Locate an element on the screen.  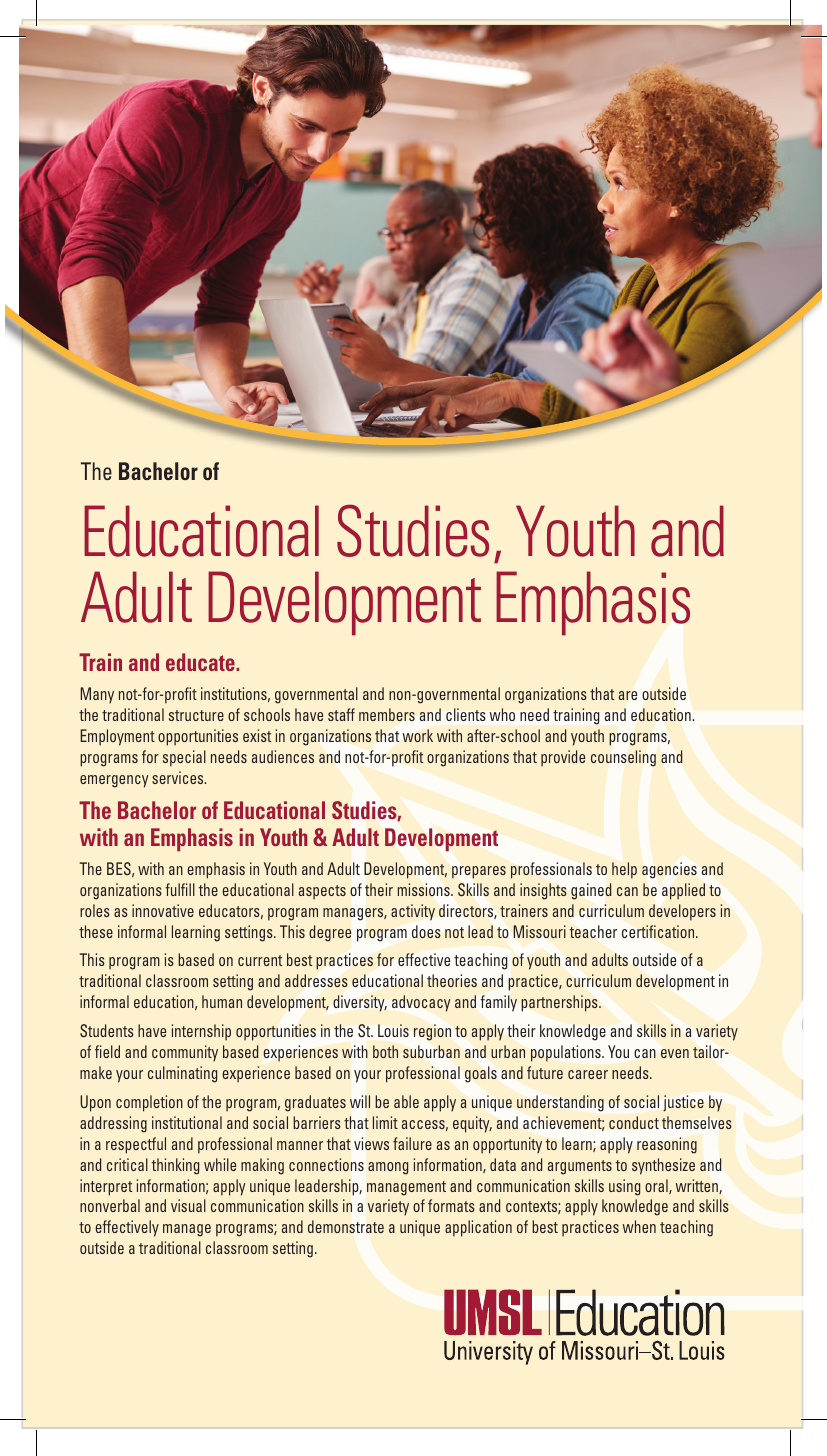
educate is located at coordinates (201, 662).
